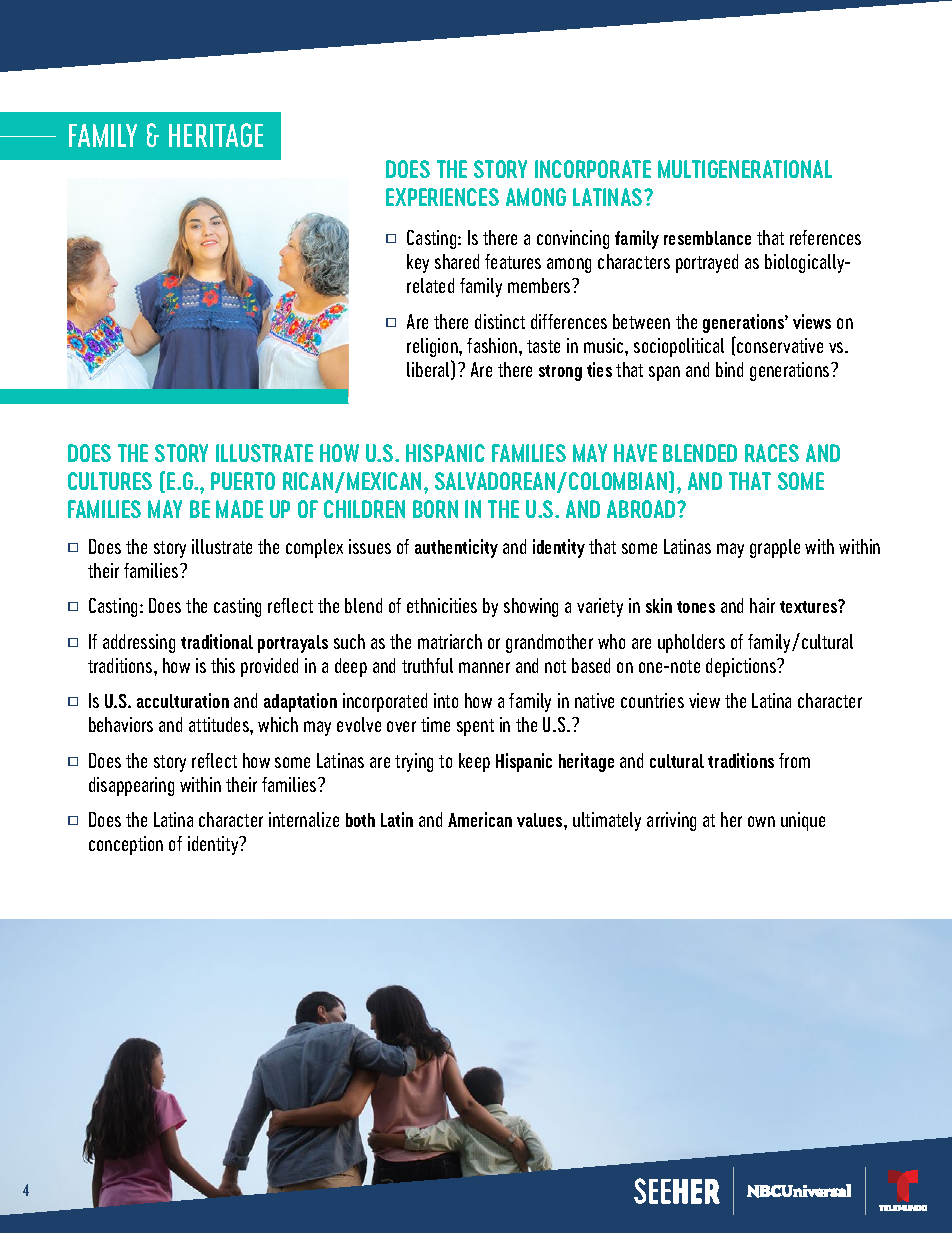 The image size is (952, 1233). I want to click on grapple, so click(775, 548).
